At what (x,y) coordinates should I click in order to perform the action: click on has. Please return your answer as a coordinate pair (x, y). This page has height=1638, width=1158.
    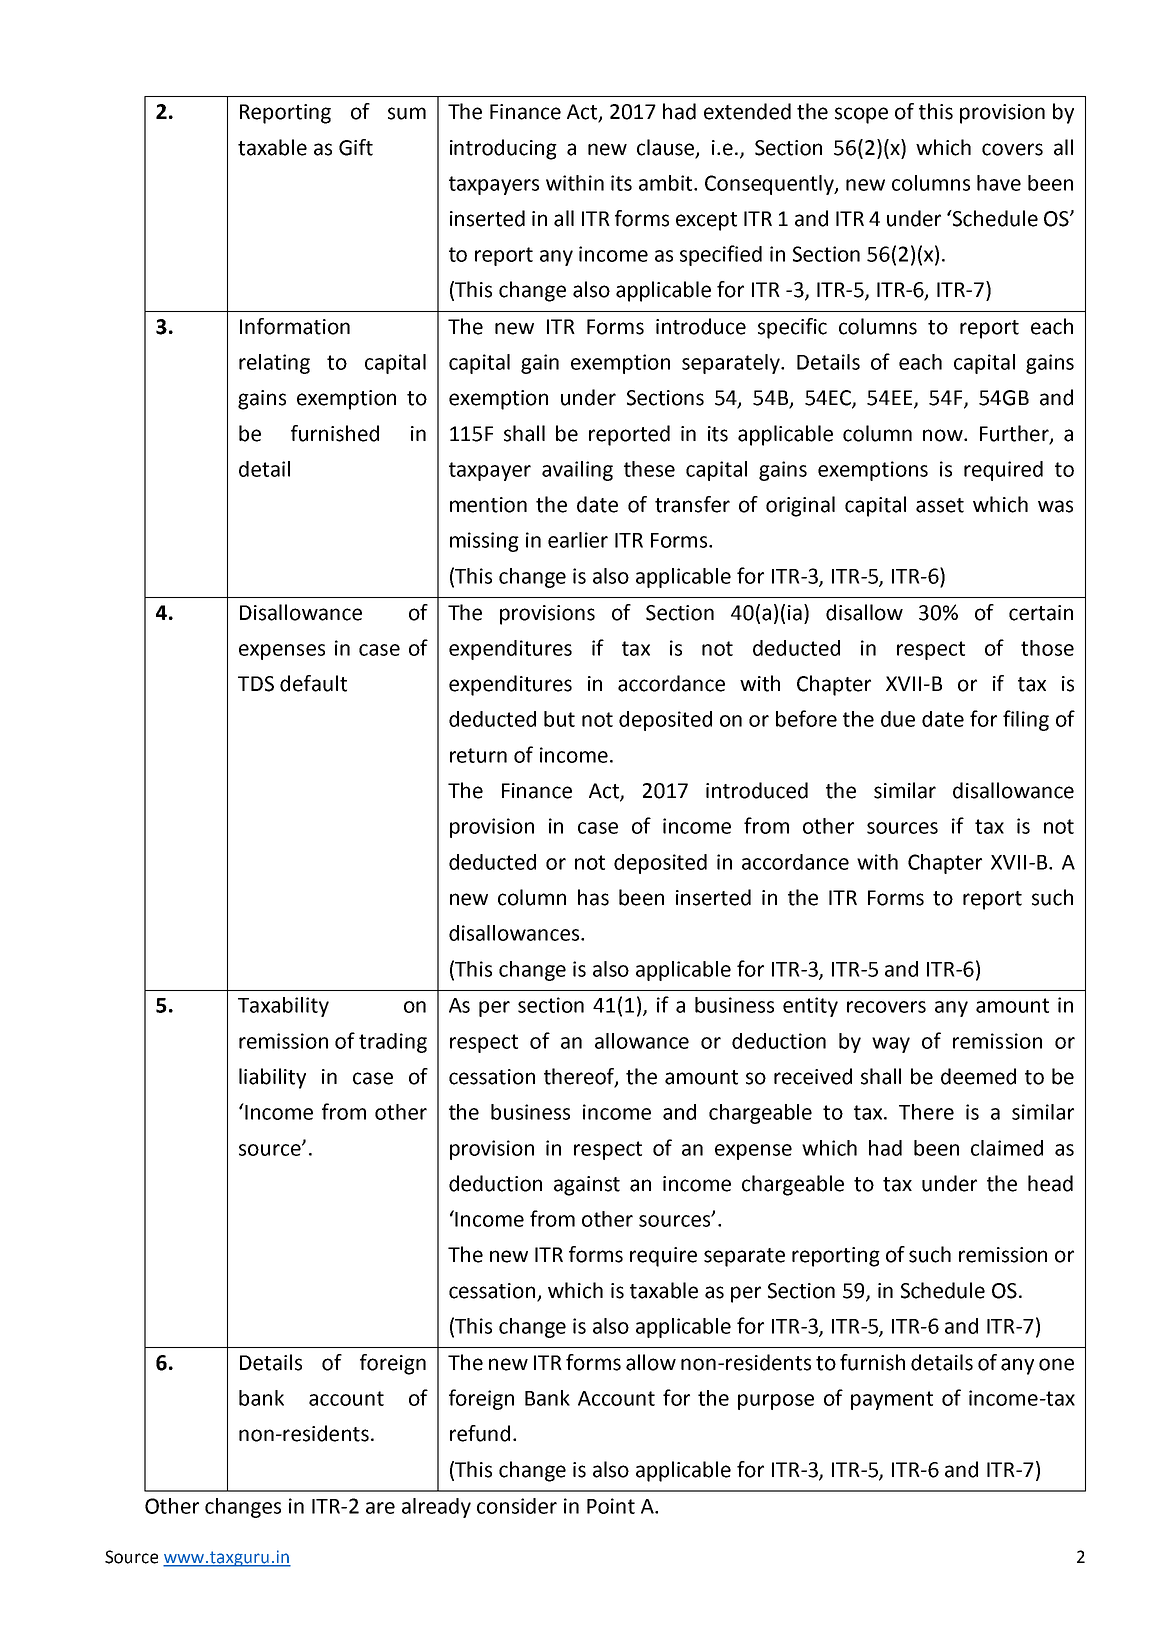
    Looking at the image, I should click on (593, 897).
